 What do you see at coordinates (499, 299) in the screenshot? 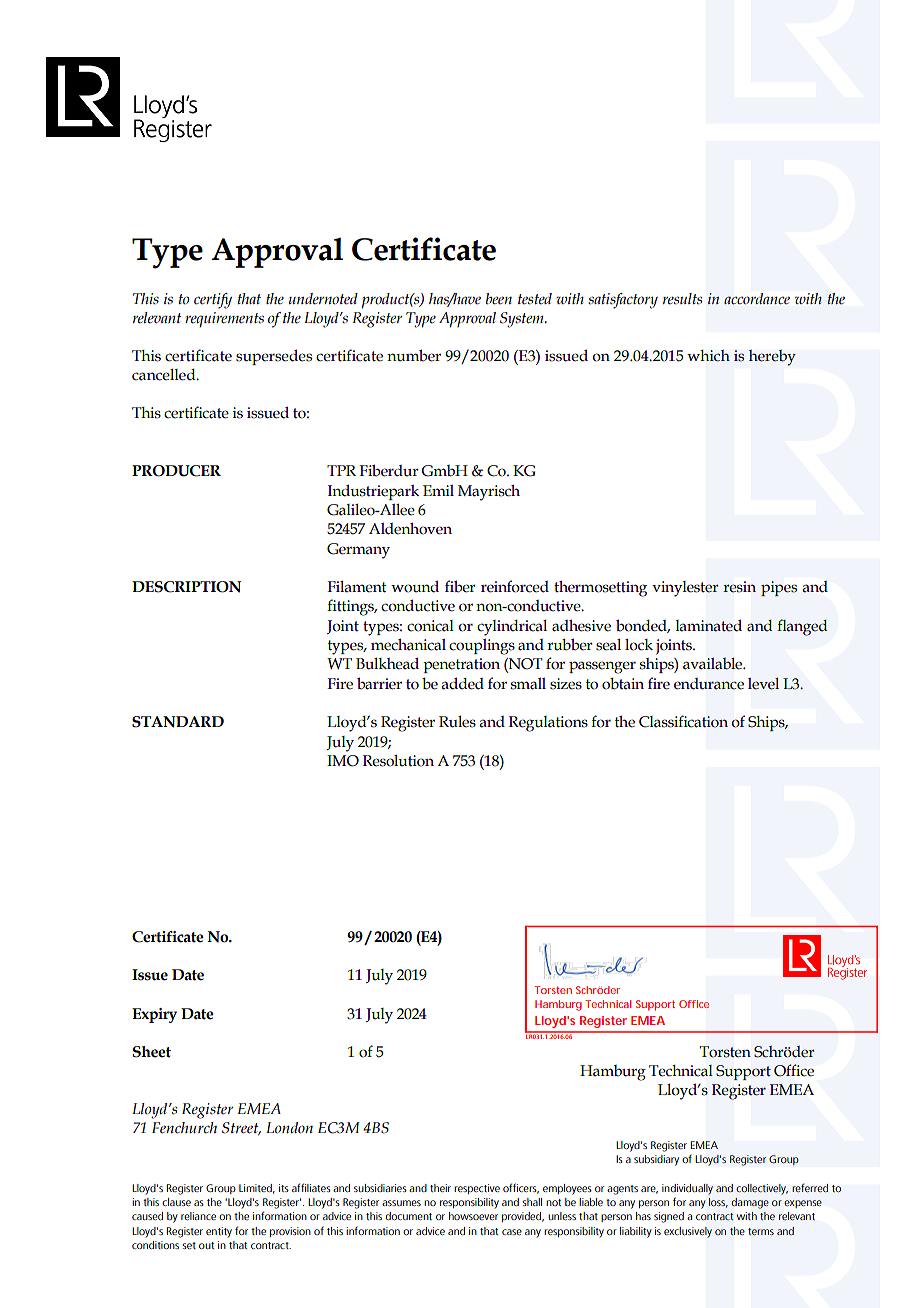
I see `been` at bounding box center [499, 299].
